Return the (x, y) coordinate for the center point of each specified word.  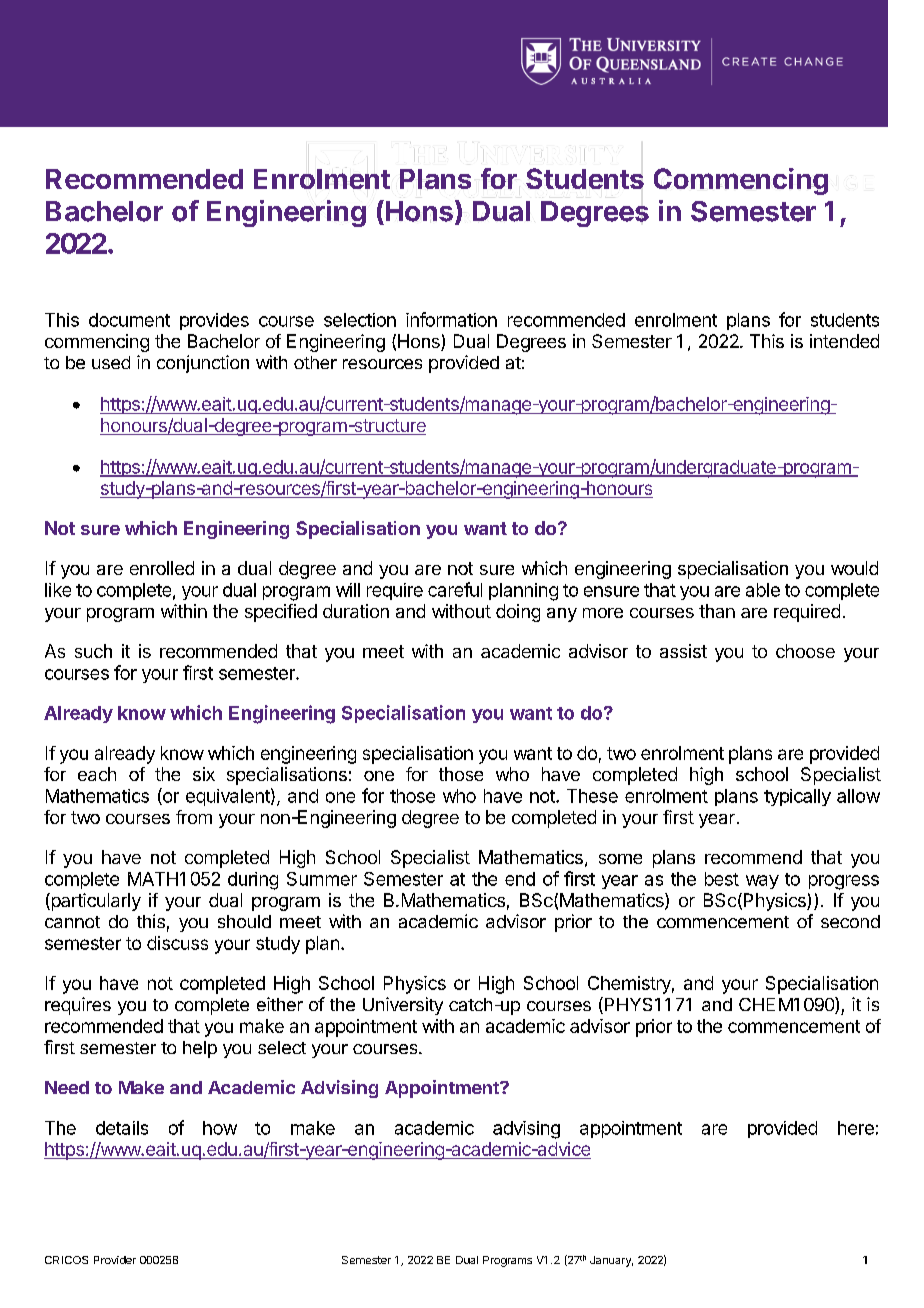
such (93, 651)
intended (844, 341)
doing (518, 613)
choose (805, 651)
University (403, 1006)
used (111, 362)
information (451, 319)
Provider (115, 1260)
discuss (177, 943)
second (850, 921)
